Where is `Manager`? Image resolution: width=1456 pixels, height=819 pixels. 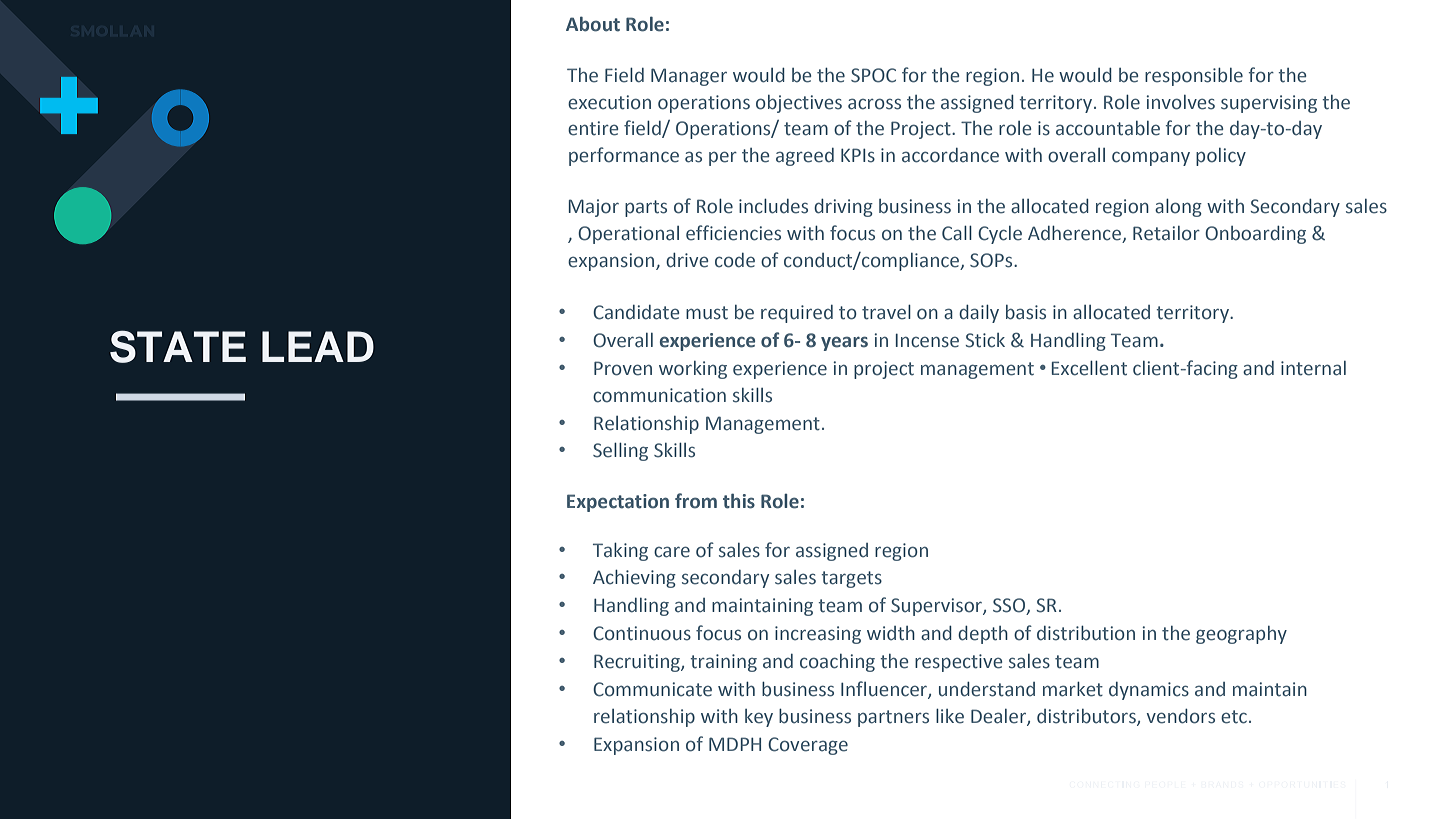 Manager is located at coordinates (689, 77).
